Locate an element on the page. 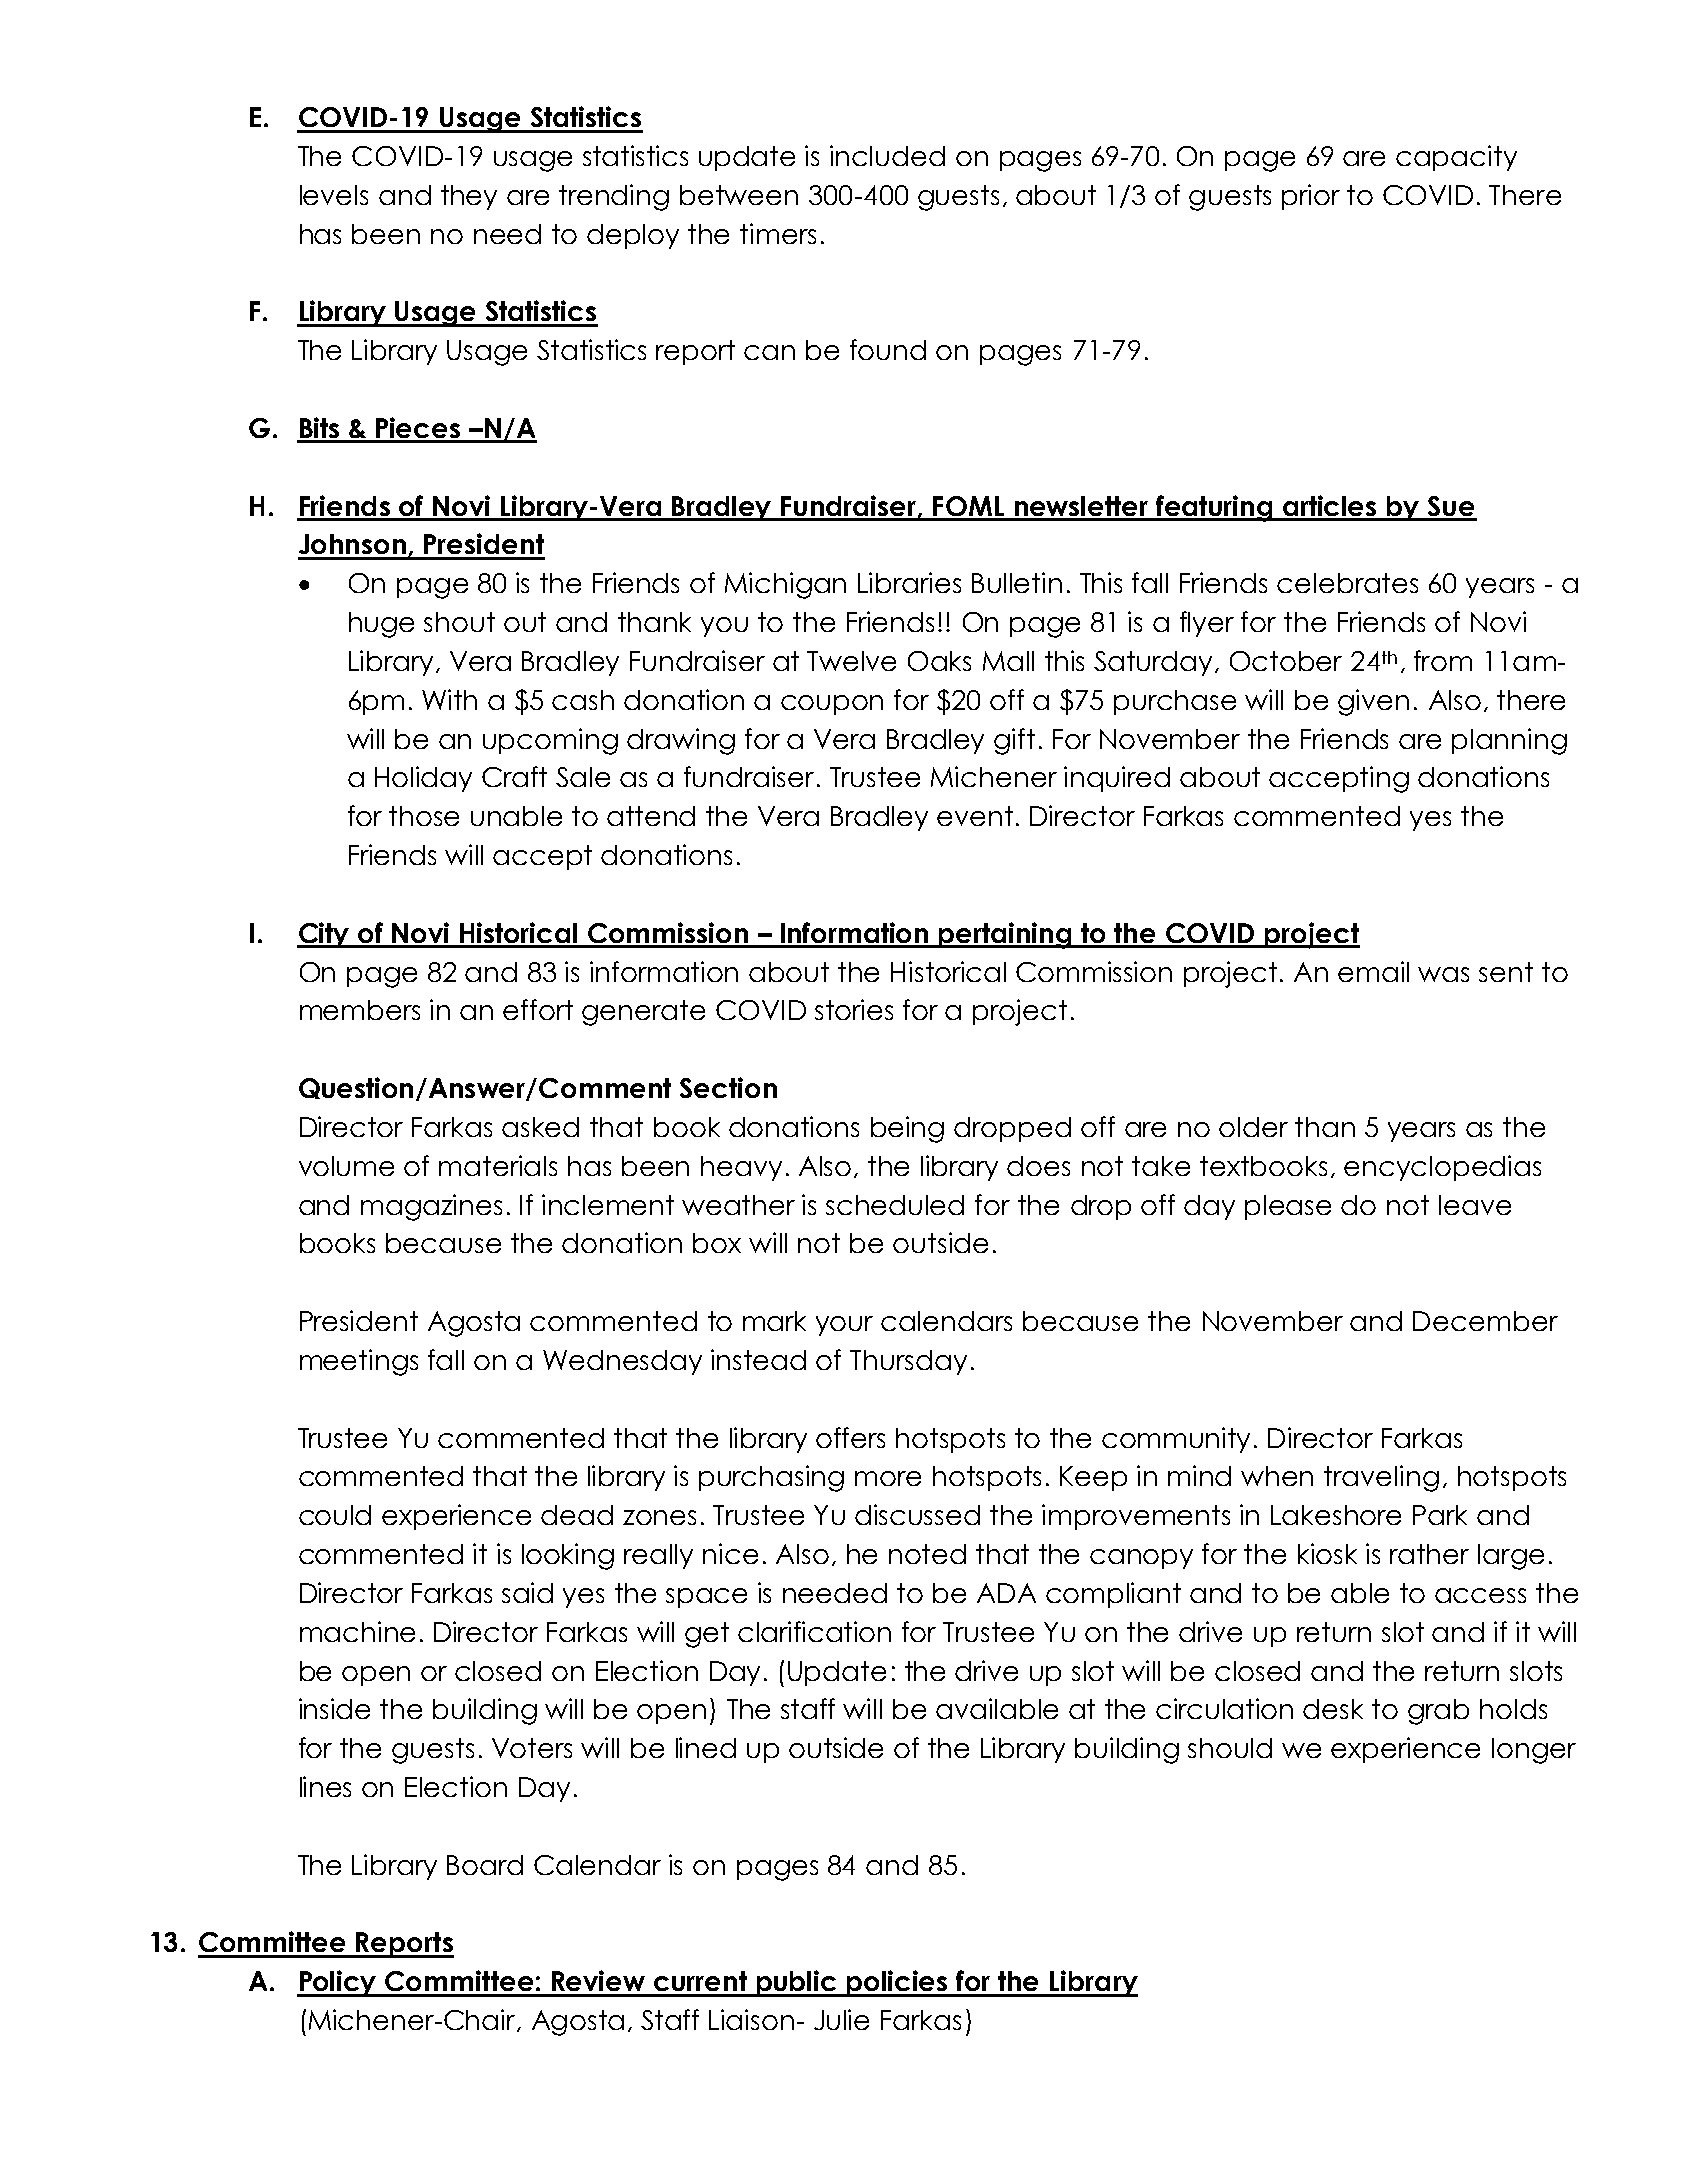 This image has height=2181, width=1686. prior is located at coordinates (1311, 197).
